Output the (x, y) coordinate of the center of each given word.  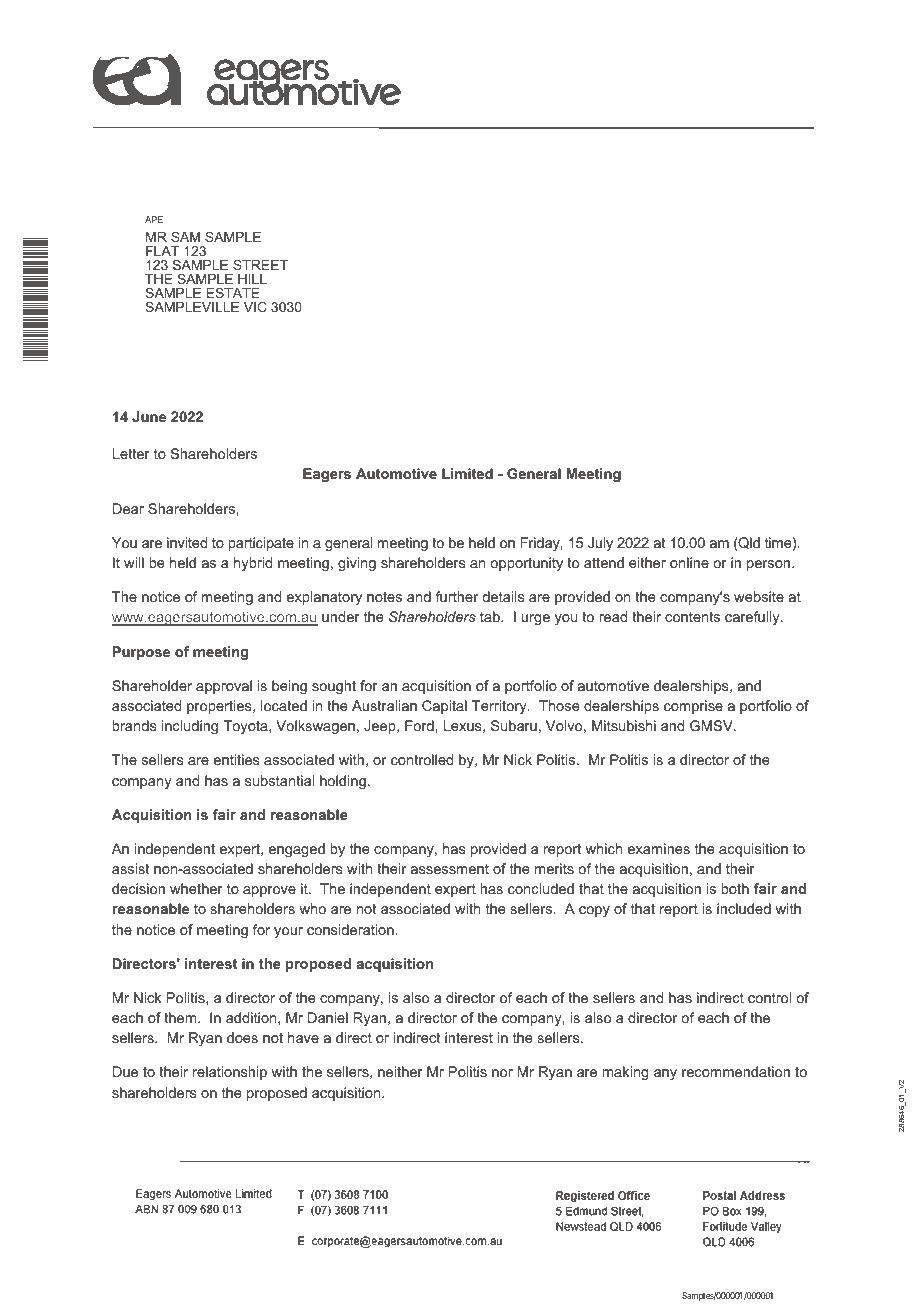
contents (692, 617)
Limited (467, 473)
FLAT (162, 251)
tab (491, 616)
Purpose (141, 653)
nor (502, 1073)
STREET (260, 265)
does (242, 1037)
